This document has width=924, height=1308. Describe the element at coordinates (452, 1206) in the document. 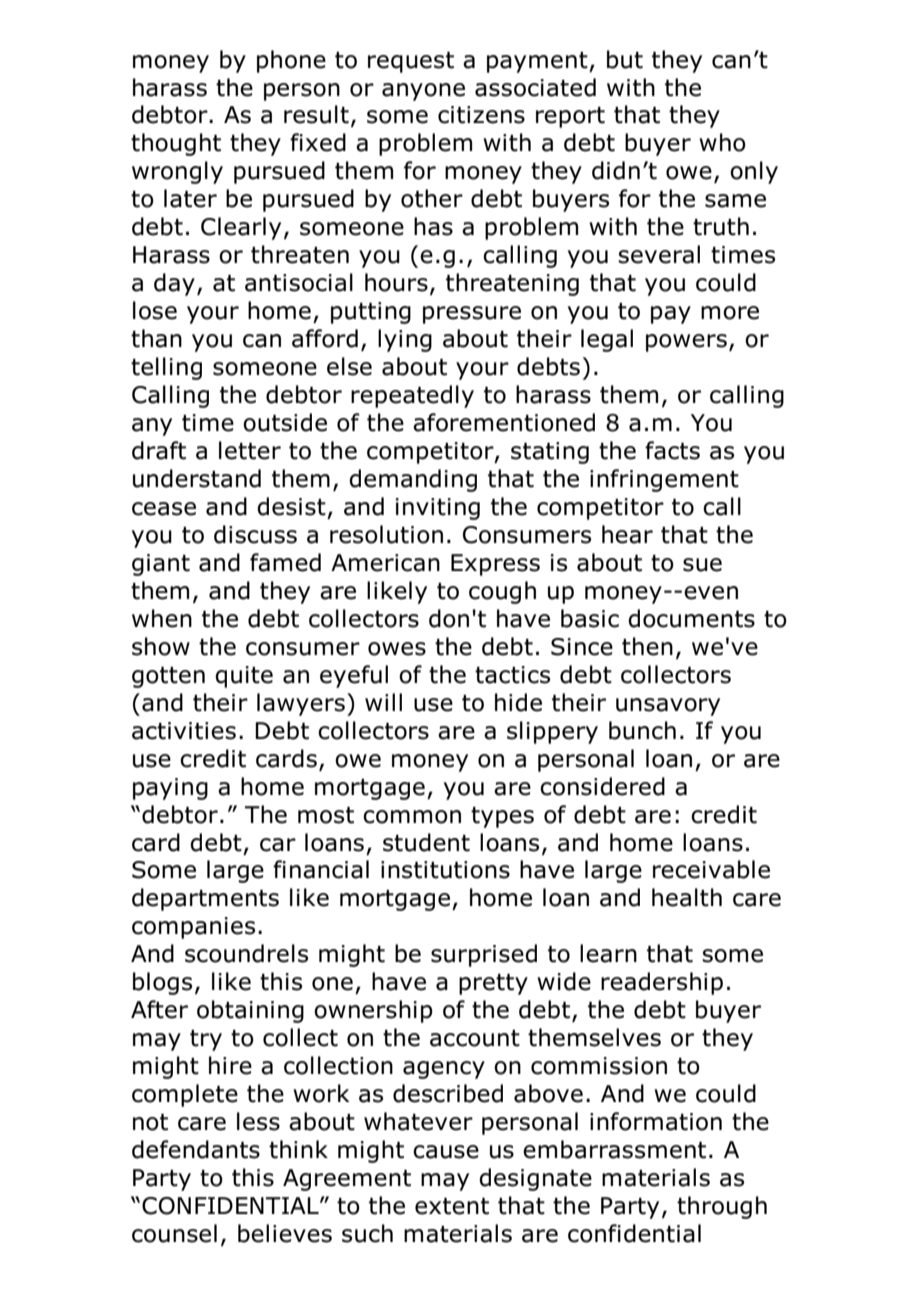

I see `extent` at that location.
